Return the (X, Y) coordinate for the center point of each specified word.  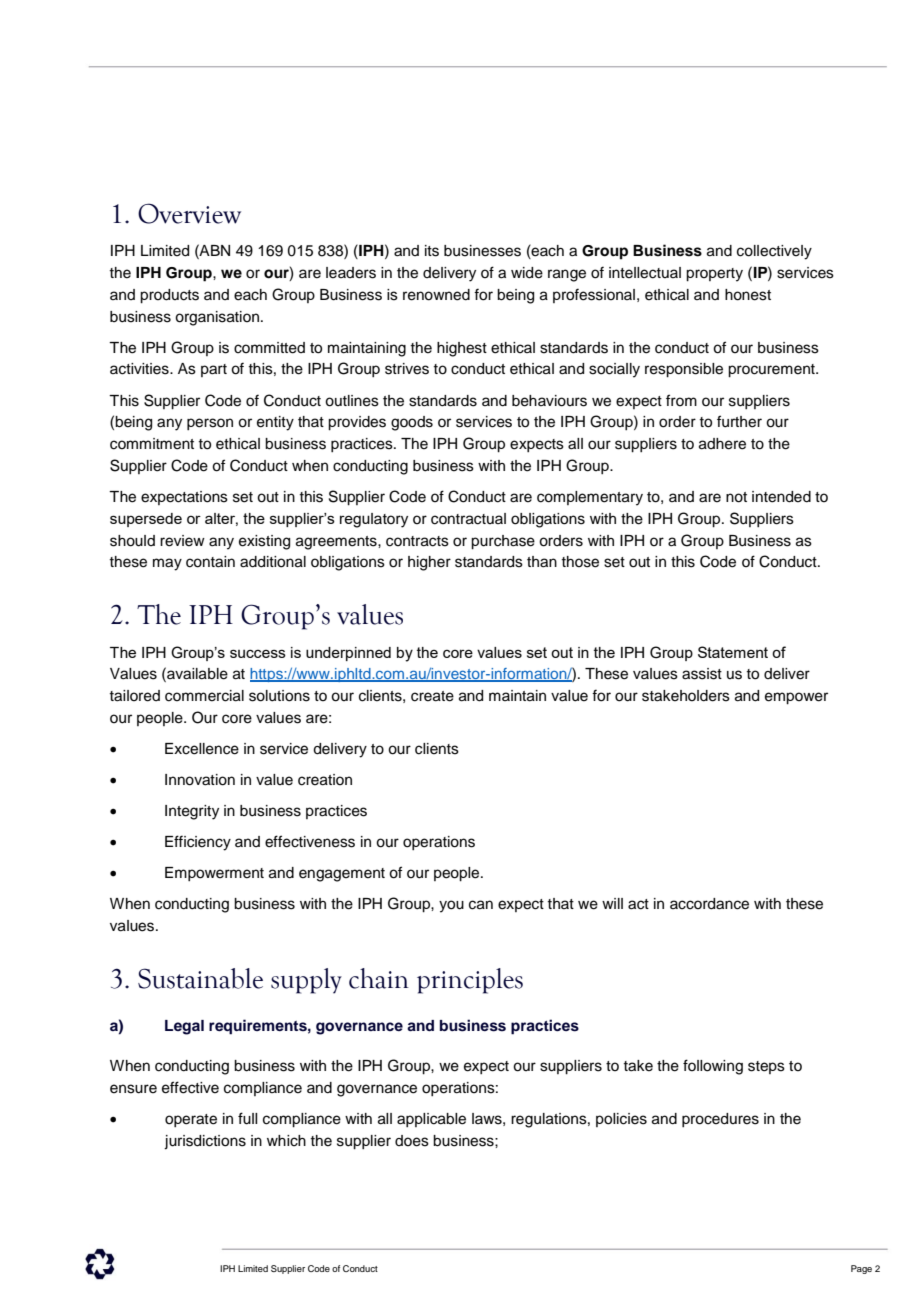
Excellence (202, 749)
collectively (774, 252)
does (412, 1141)
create (432, 696)
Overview (189, 213)
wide (527, 273)
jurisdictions (205, 1142)
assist (702, 674)
